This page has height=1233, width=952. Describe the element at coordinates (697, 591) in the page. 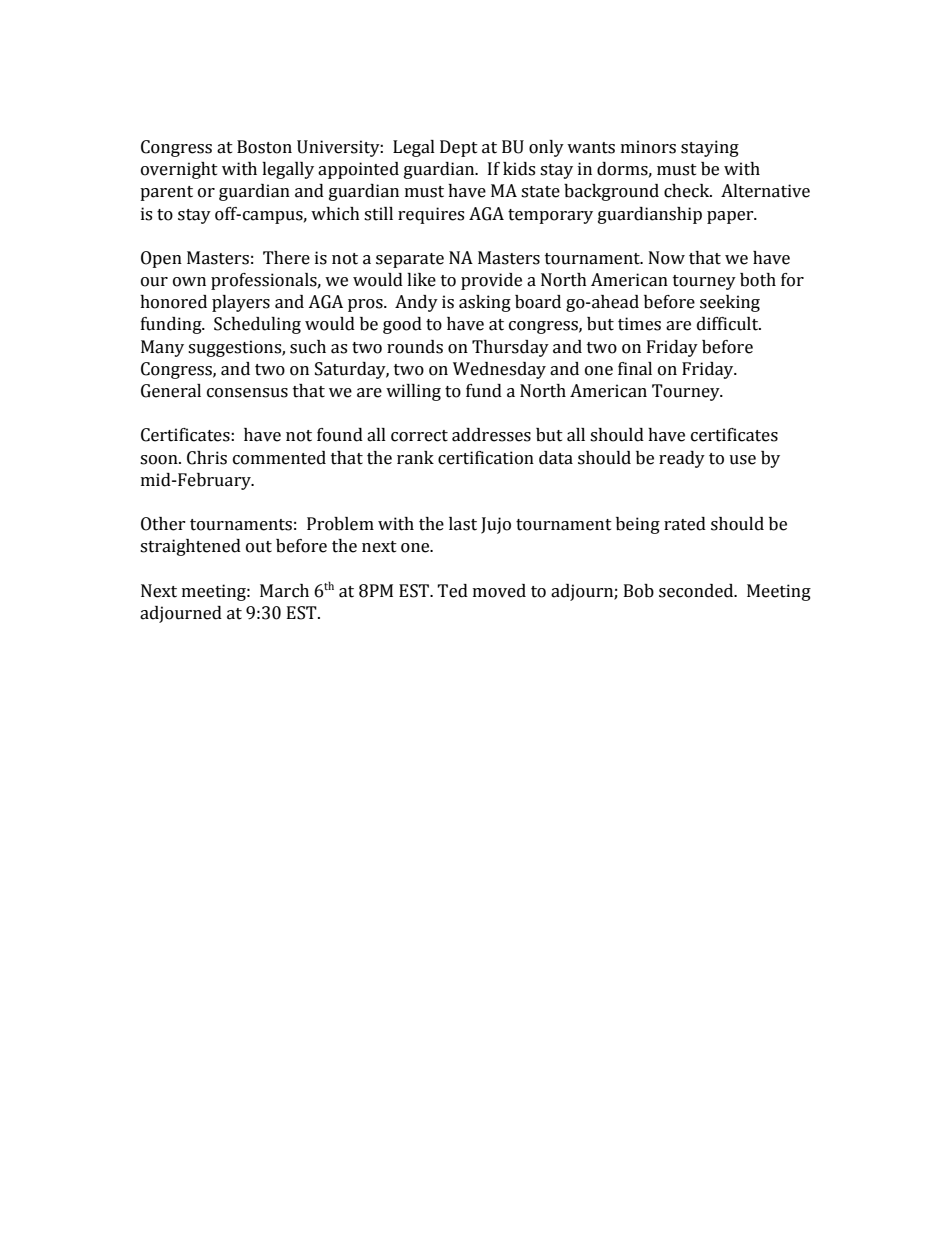

I see `seconded` at that location.
